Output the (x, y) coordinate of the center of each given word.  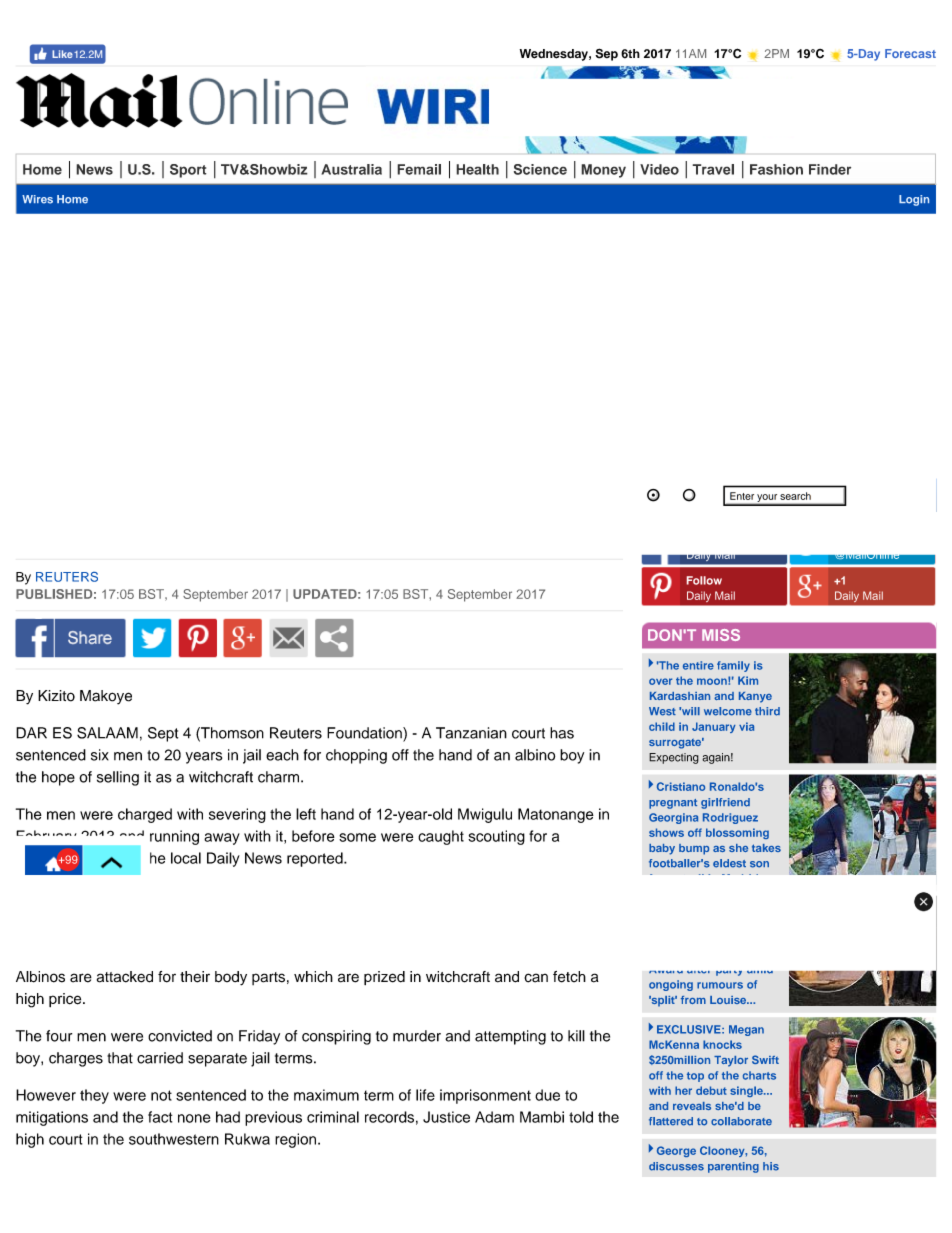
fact (160, 1117)
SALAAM (107, 733)
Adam (494, 1117)
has (562, 733)
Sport (188, 171)
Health (477, 169)
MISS (721, 635)
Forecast (910, 53)
